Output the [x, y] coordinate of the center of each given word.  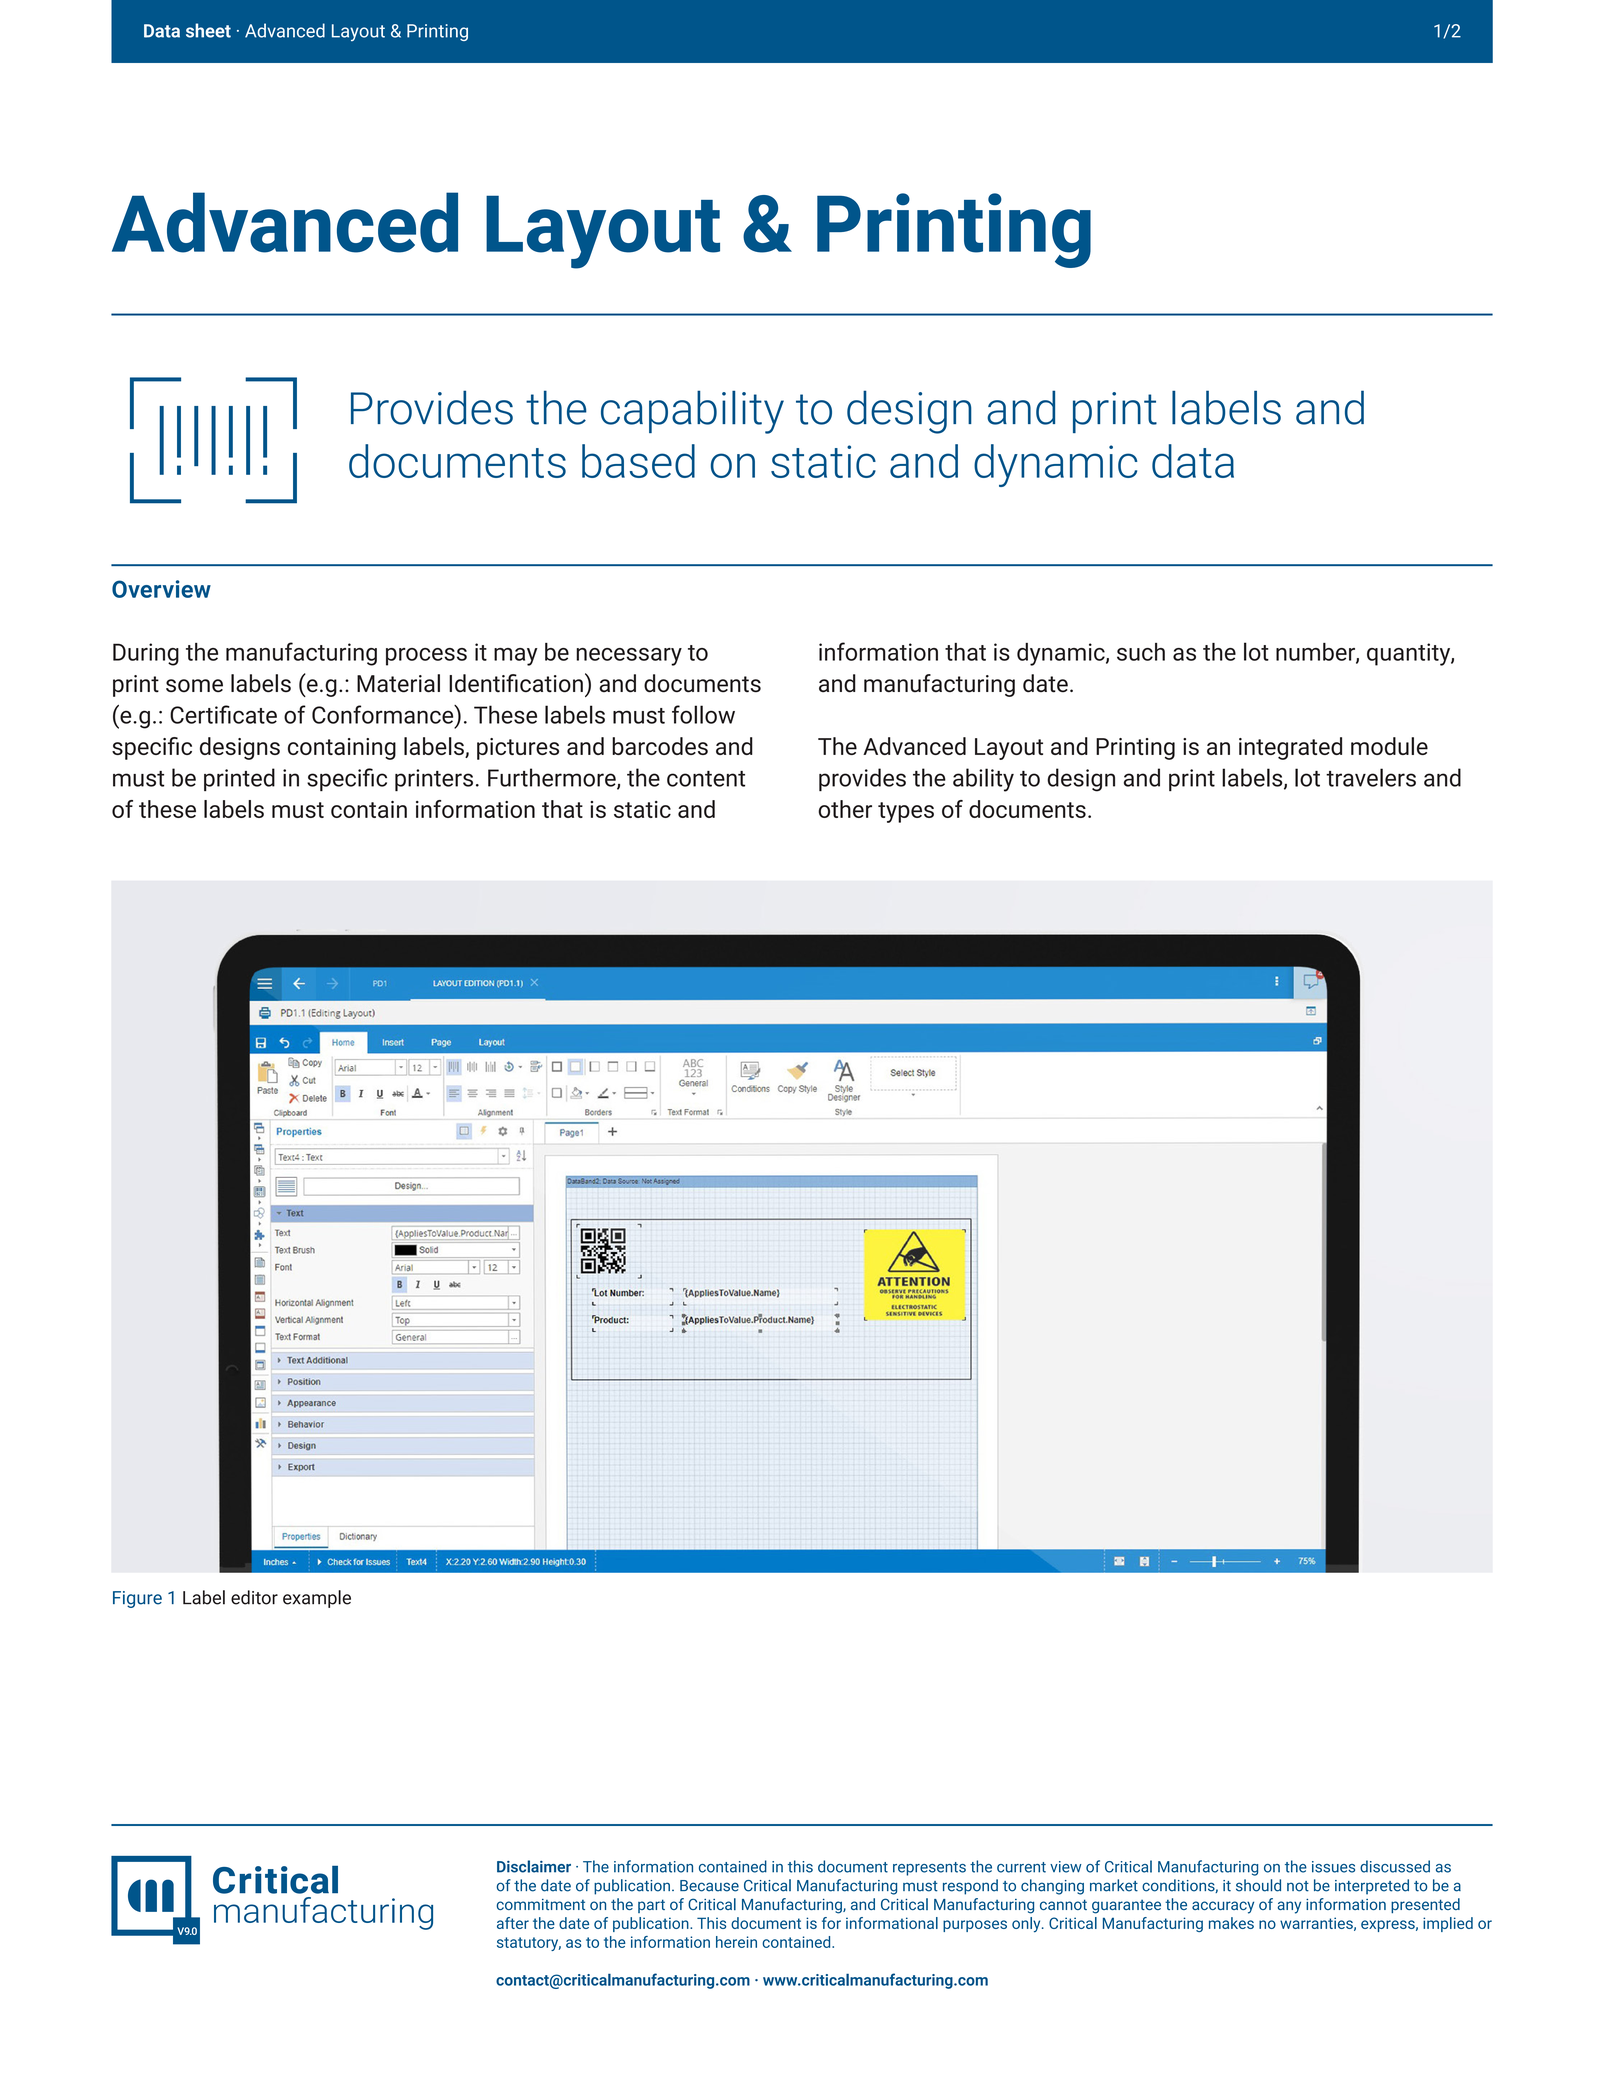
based [638, 461]
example [317, 1599]
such [1141, 652]
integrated [1290, 748]
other [845, 809]
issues [1333, 1867]
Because [709, 1886]
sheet [208, 30]
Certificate [223, 714]
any [1289, 1907]
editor [254, 1597]
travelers [1371, 777]
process [426, 657]
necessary [629, 657]
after [513, 1923]
